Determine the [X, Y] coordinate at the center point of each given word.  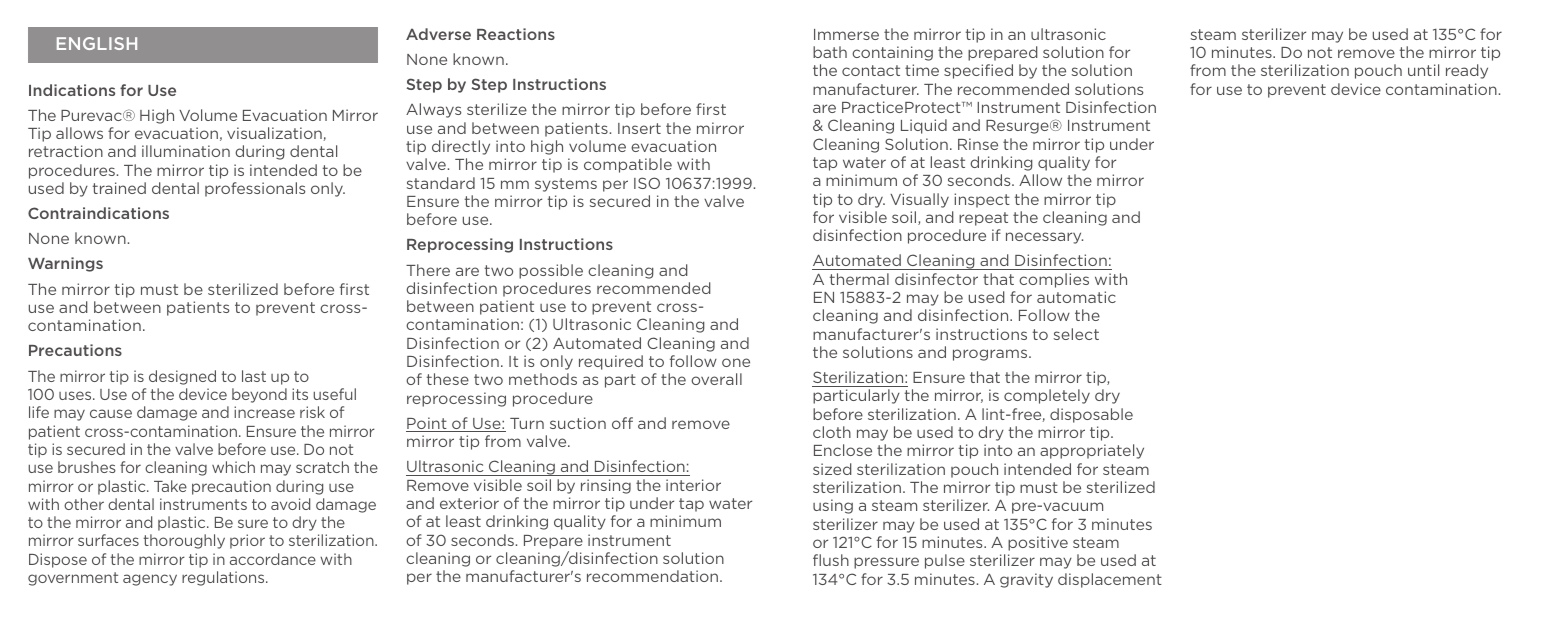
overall [716, 379]
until [1423, 70]
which [233, 467]
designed [182, 377]
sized [832, 469]
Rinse [978, 144]
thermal [859, 279]
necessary [1044, 238]
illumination [186, 151]
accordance [273, 559]
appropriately [1092, 451]
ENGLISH [97, 43]
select [1076, 334]
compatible [628, 165]
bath [830, 52]
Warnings [65, 264]
